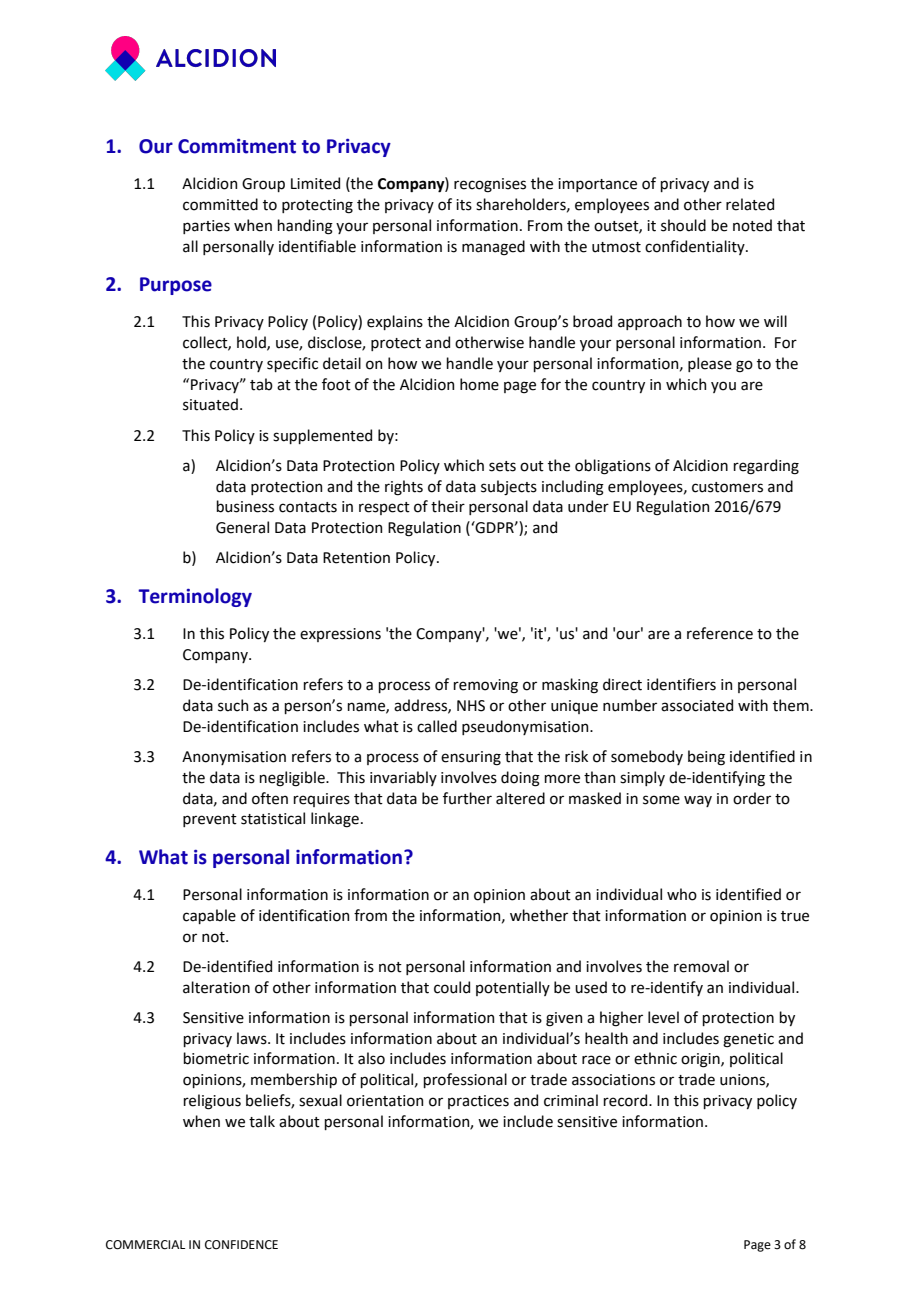  Describe the element at coordinates (697, 705) in the document. I see `associated` at that location.
